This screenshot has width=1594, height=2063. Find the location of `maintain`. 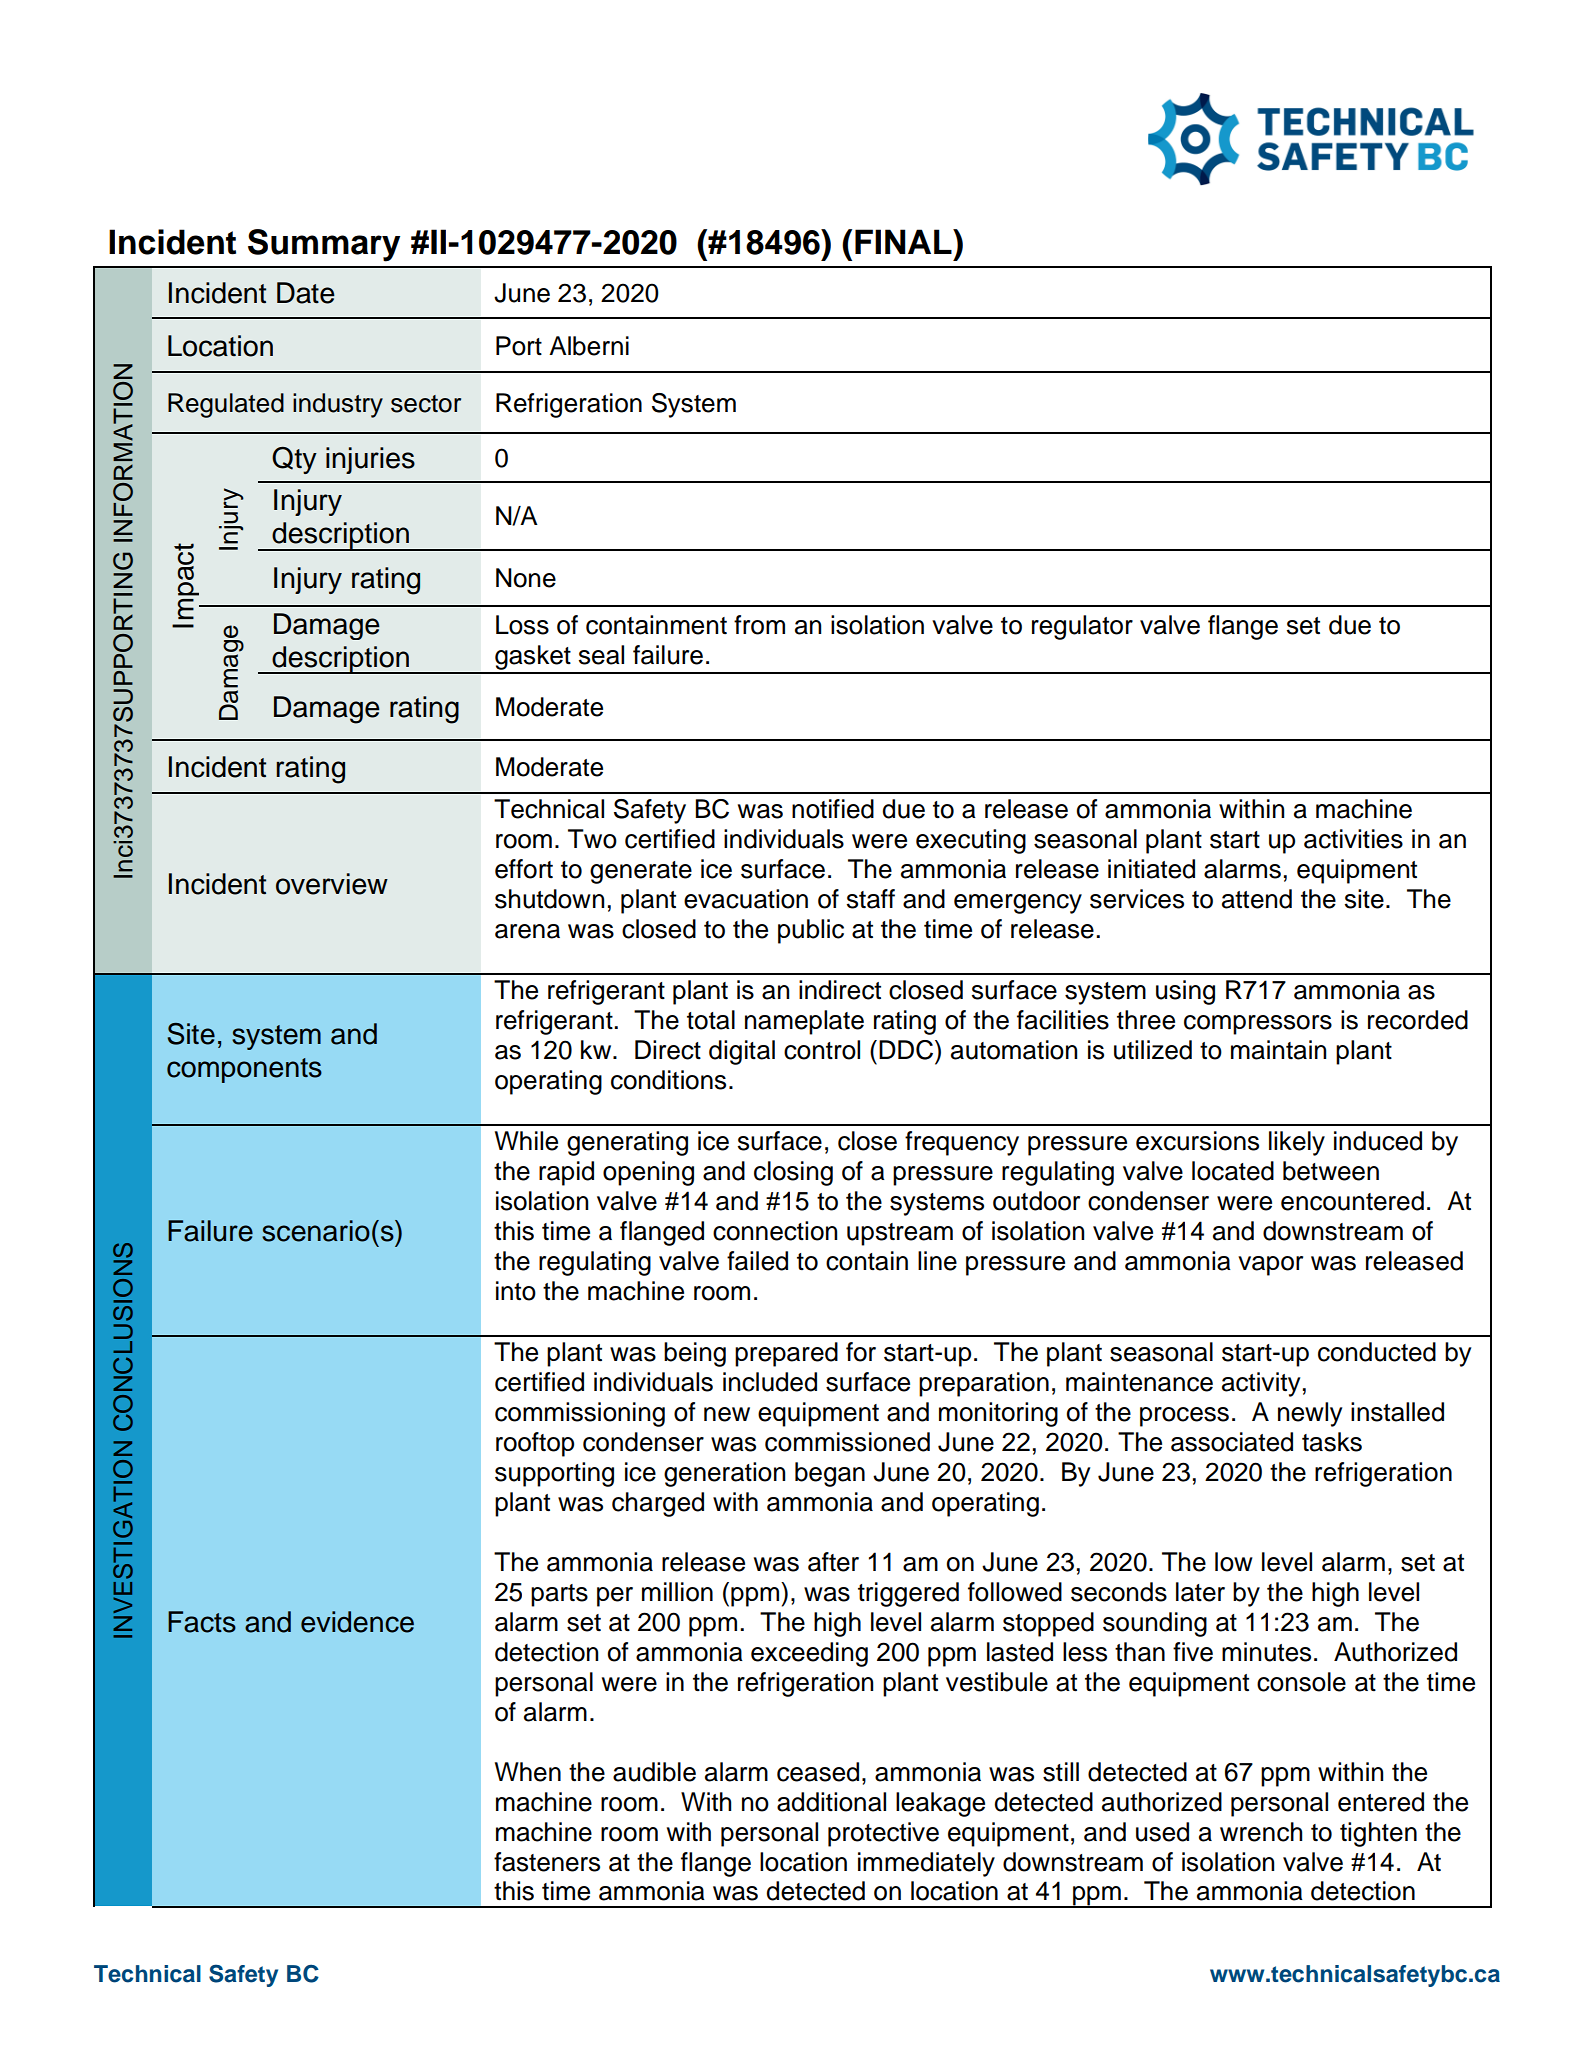

maintain is located at coordinates (1278, 1050).
